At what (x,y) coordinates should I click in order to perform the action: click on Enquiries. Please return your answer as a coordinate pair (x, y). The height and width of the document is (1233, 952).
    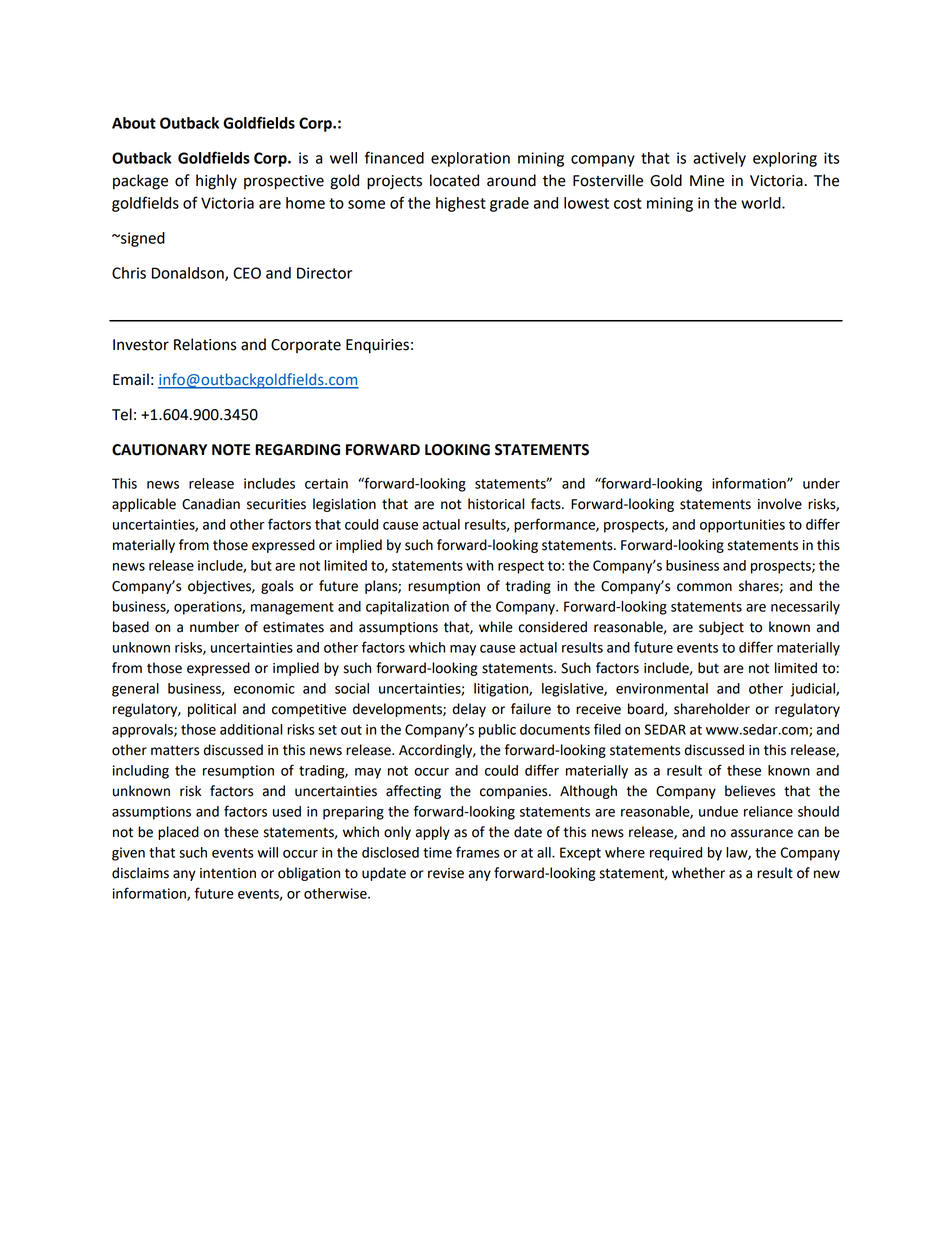
    Looking at the image, I should click on (377, 346).
